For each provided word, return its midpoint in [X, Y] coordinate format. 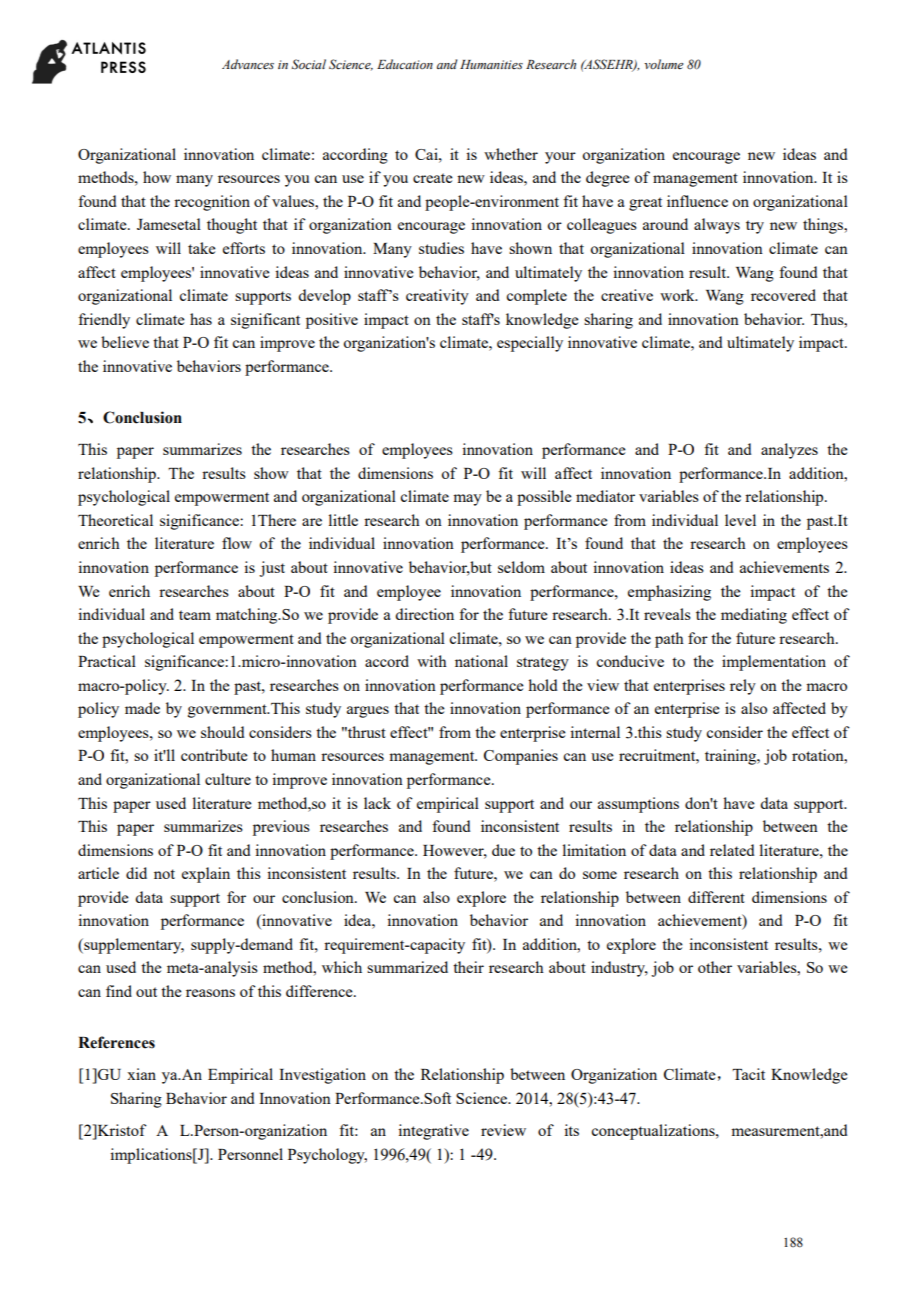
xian [141, 1074]
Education [405, 64]
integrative [433, 1132]
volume [663, 64]
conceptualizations [654, 1132]
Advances [248, 64]
